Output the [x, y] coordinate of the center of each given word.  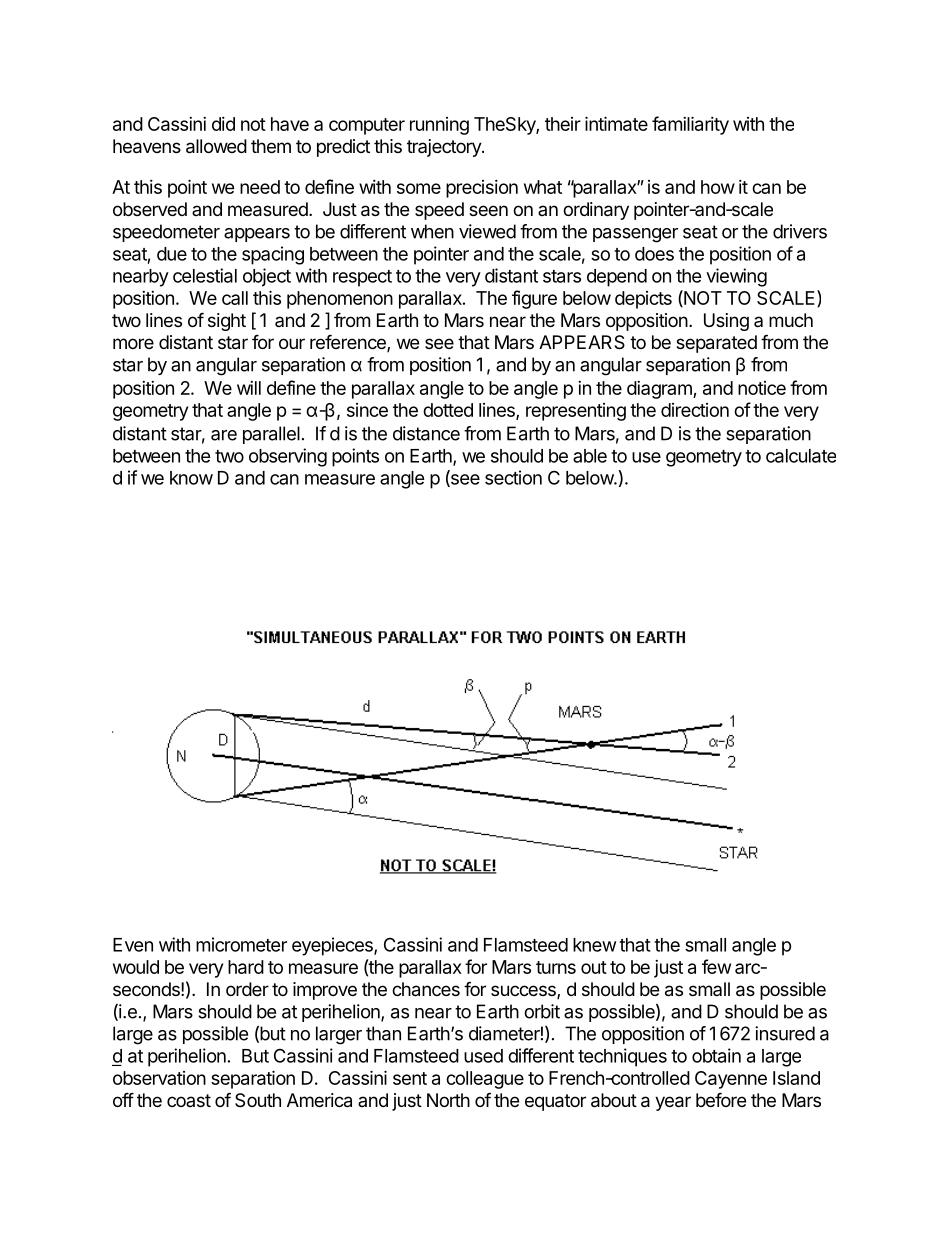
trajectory [445, 148]
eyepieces [333, 946]
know [191, 478]
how [718, 187]
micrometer [241, 944]
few [716, 966]
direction [695, 410]
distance [426, 433]
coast [189, 1100]
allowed [216, 146]
